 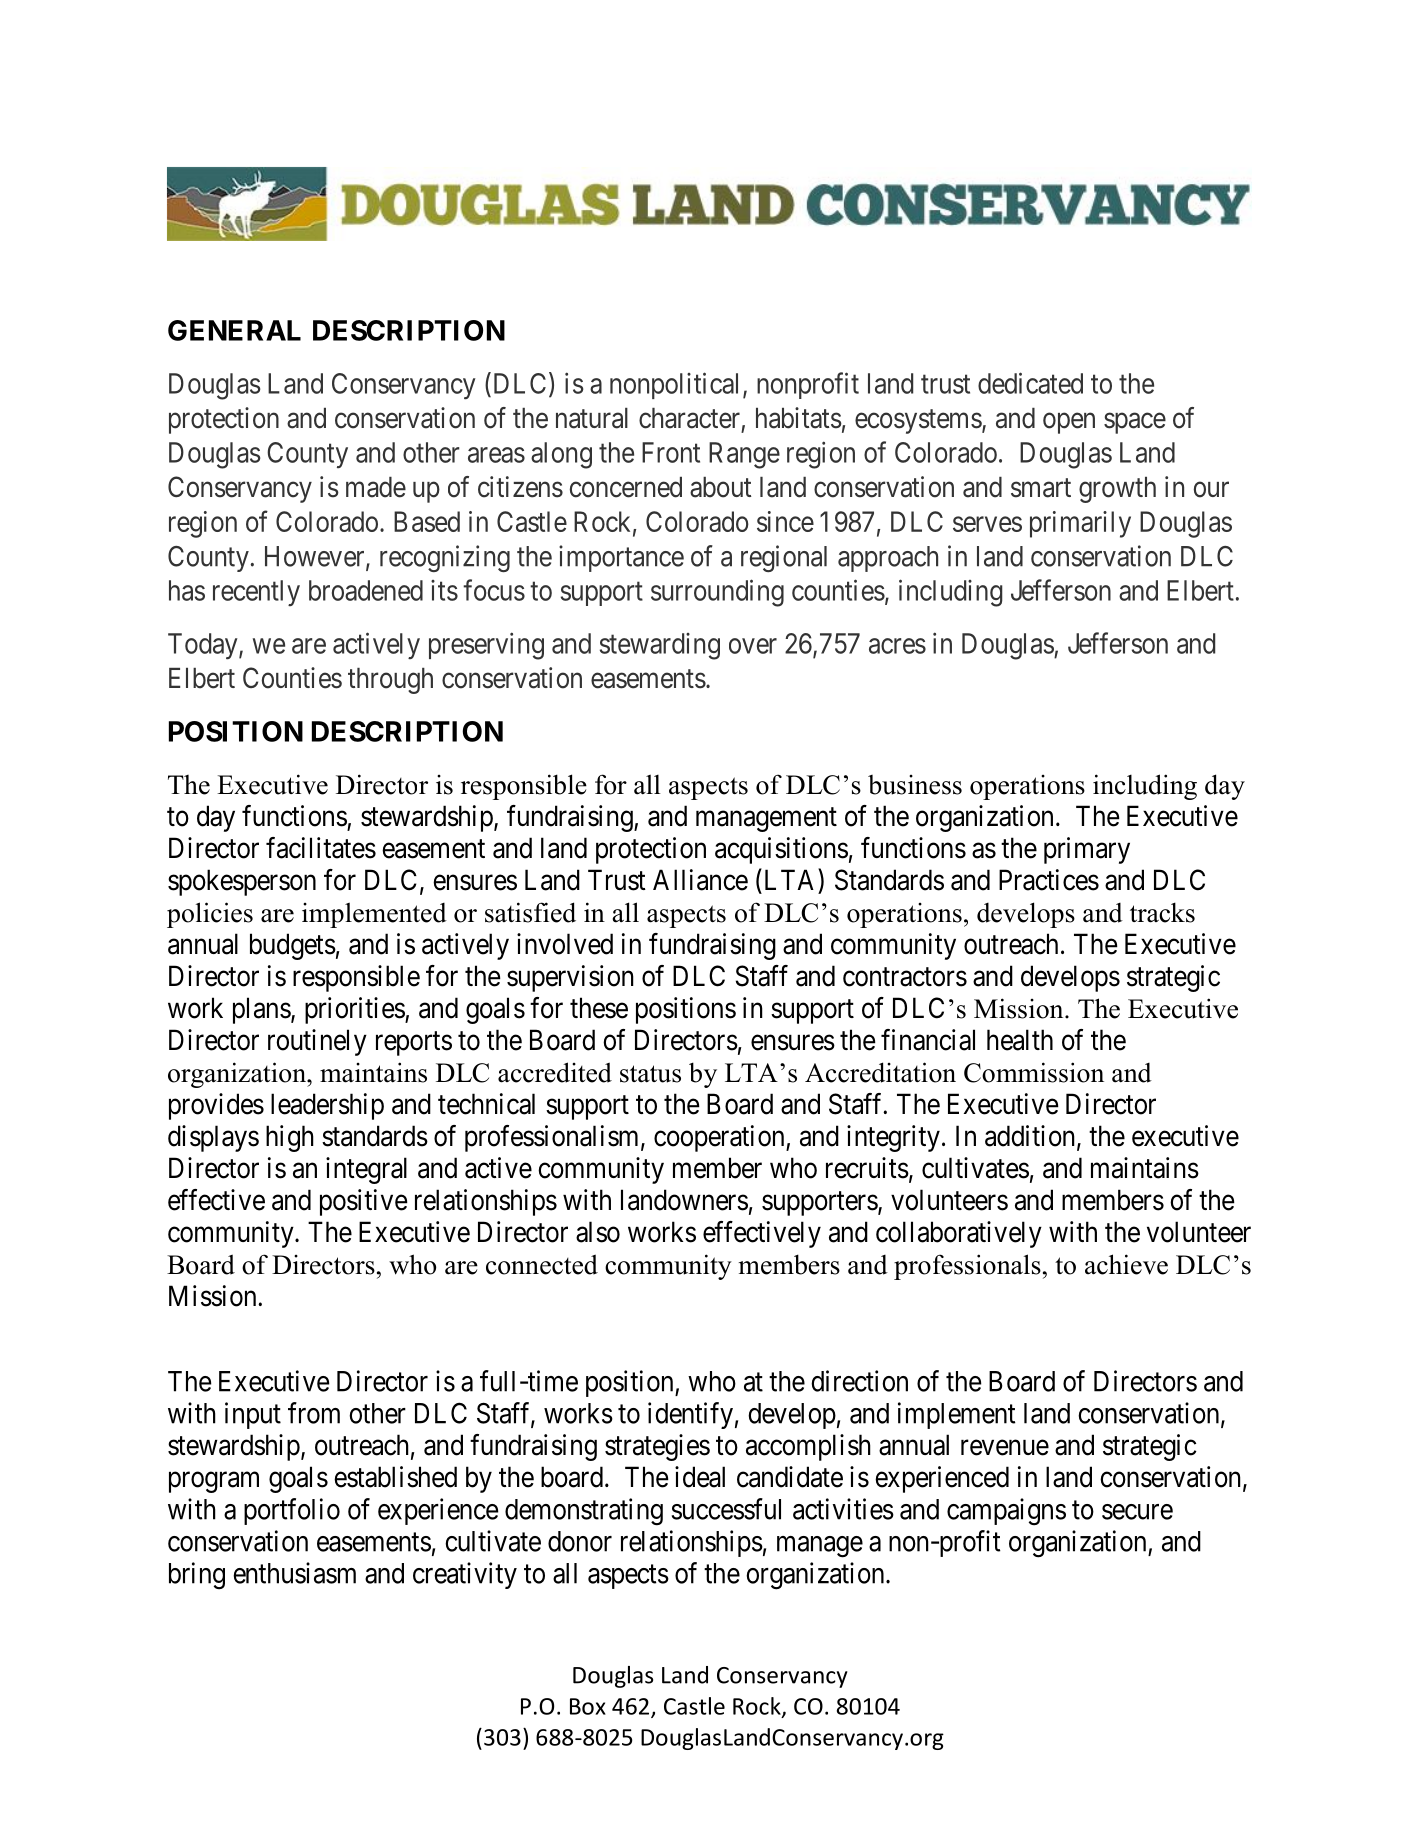 I want to click on enthusiasm, so click(x=294, y=1573).
